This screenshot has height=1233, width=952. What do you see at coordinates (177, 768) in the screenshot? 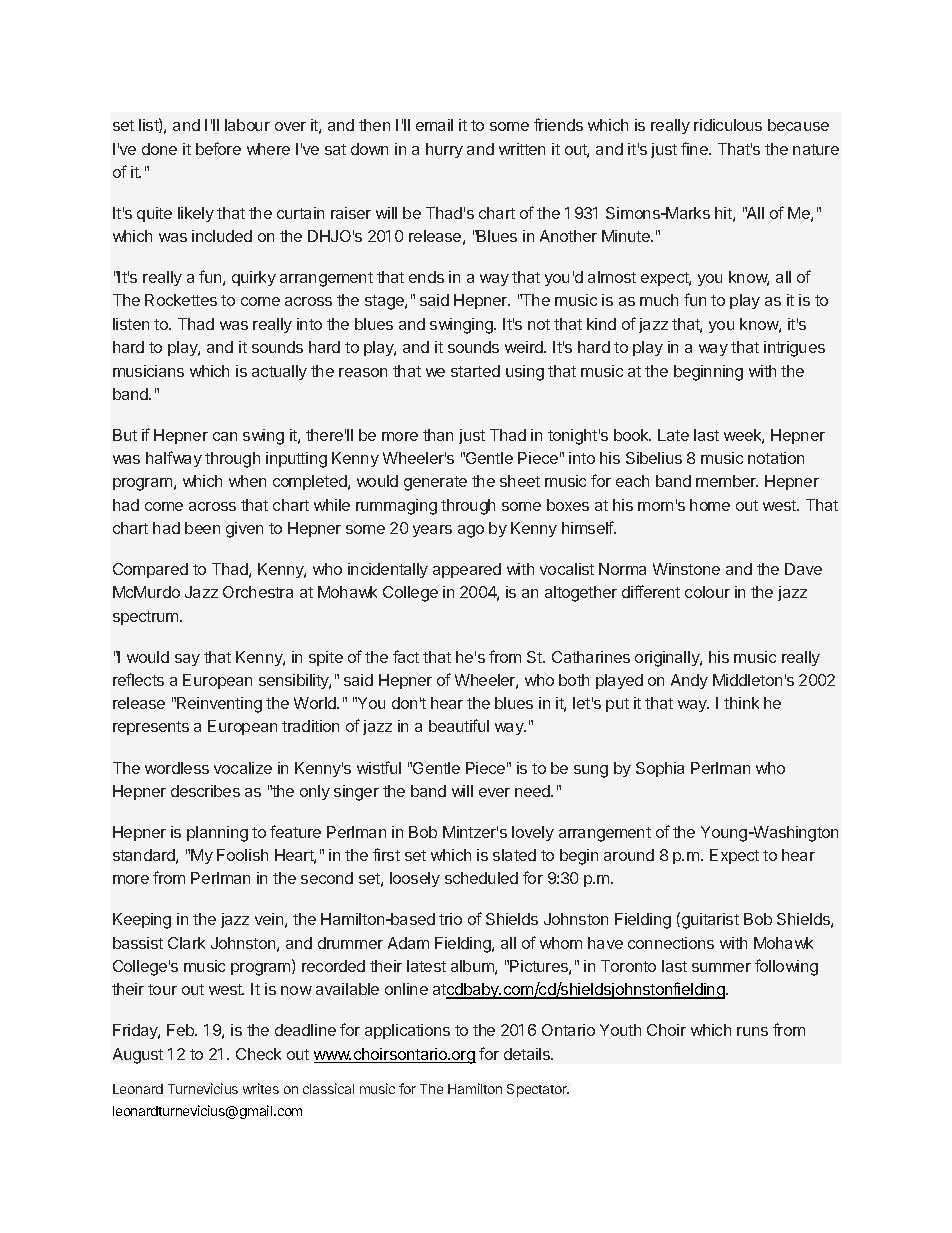
I see `wordless` at bounding box center [177, 768].
